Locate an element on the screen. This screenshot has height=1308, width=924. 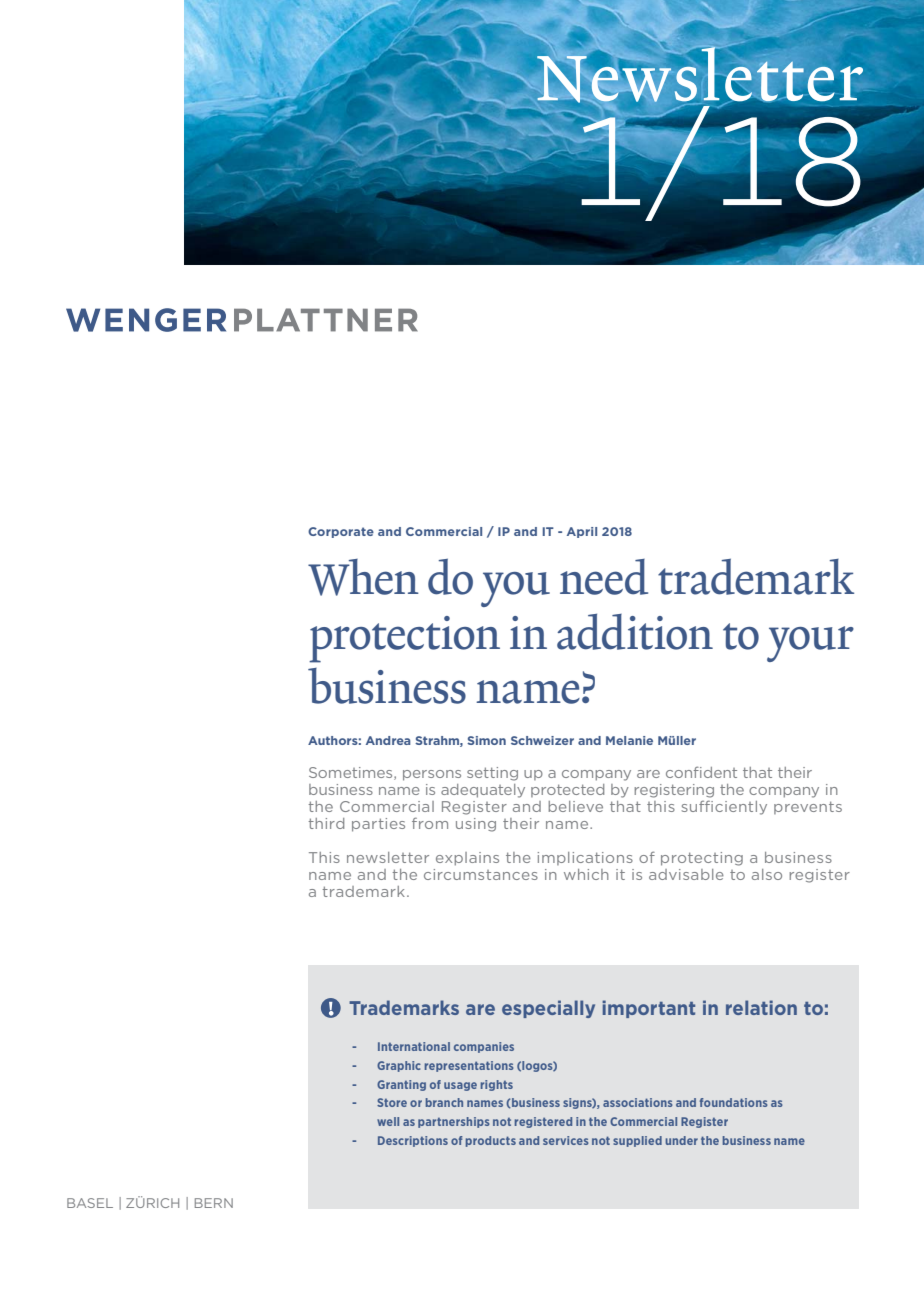
explains is located at coordinates (467, 859).
